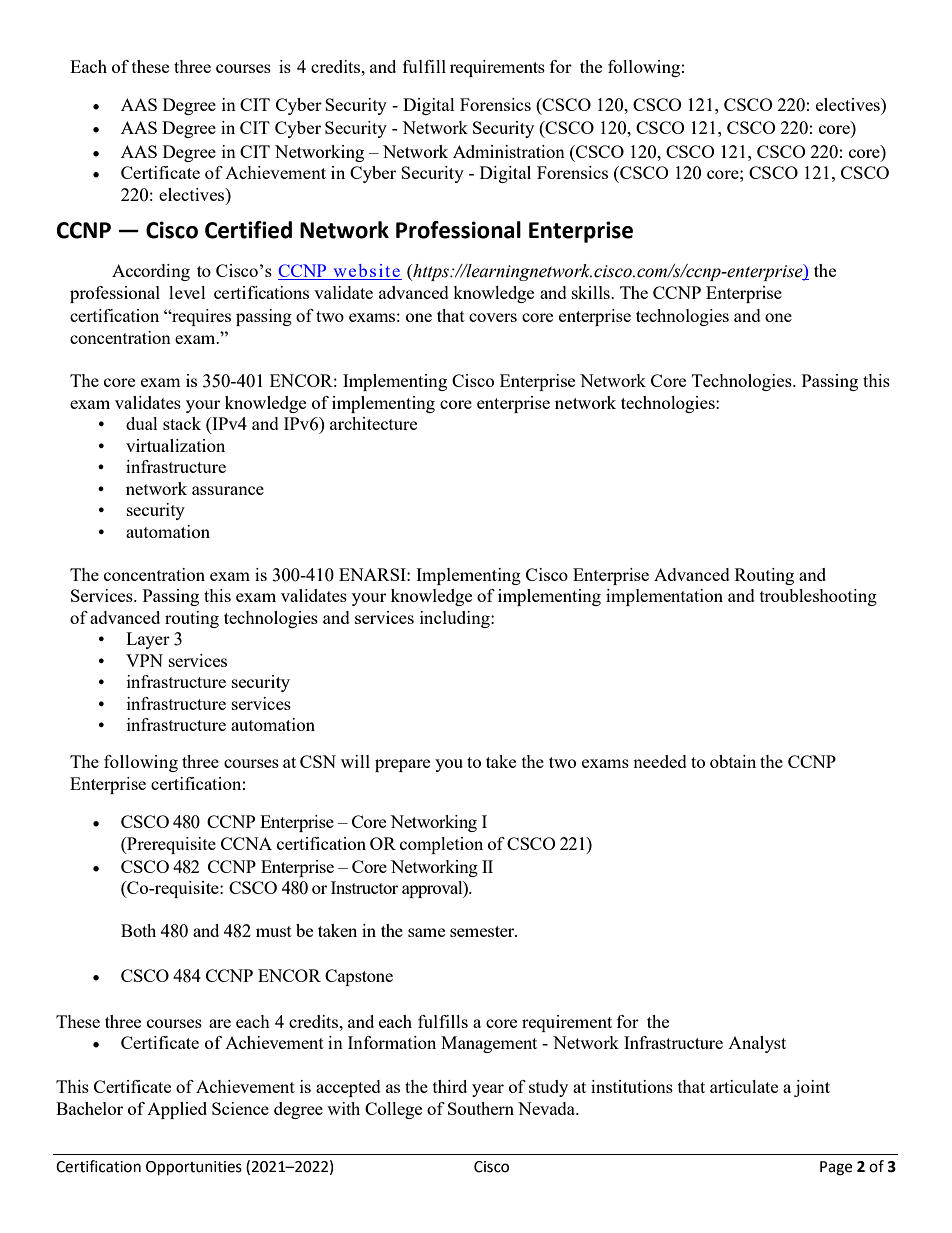  Describe the element at coordinates (228, 490) in the image. I see `assurance` at that location.
